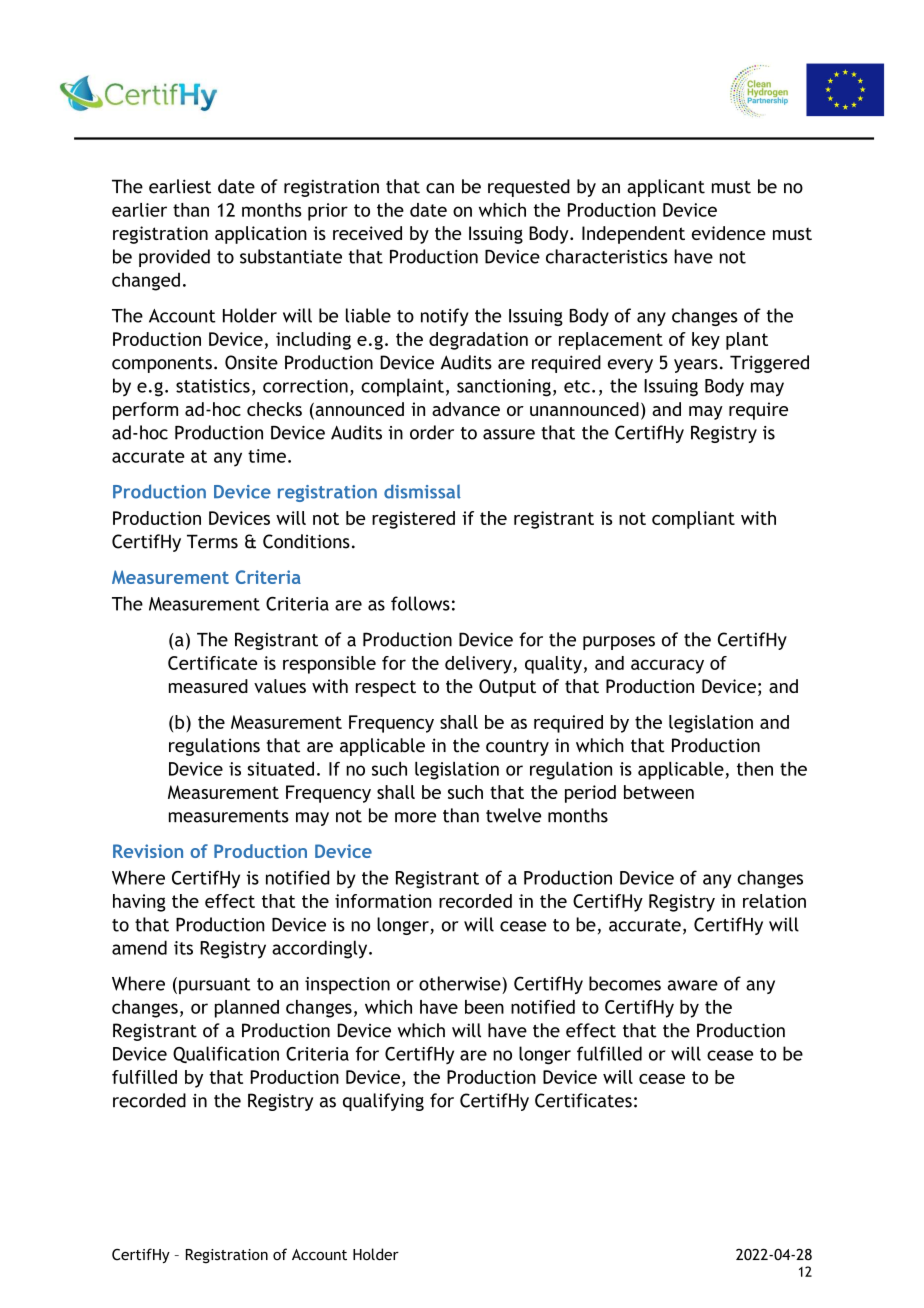  Describe the element at coordinates (659, 792) in the screenshot. I see `between` at that location.
